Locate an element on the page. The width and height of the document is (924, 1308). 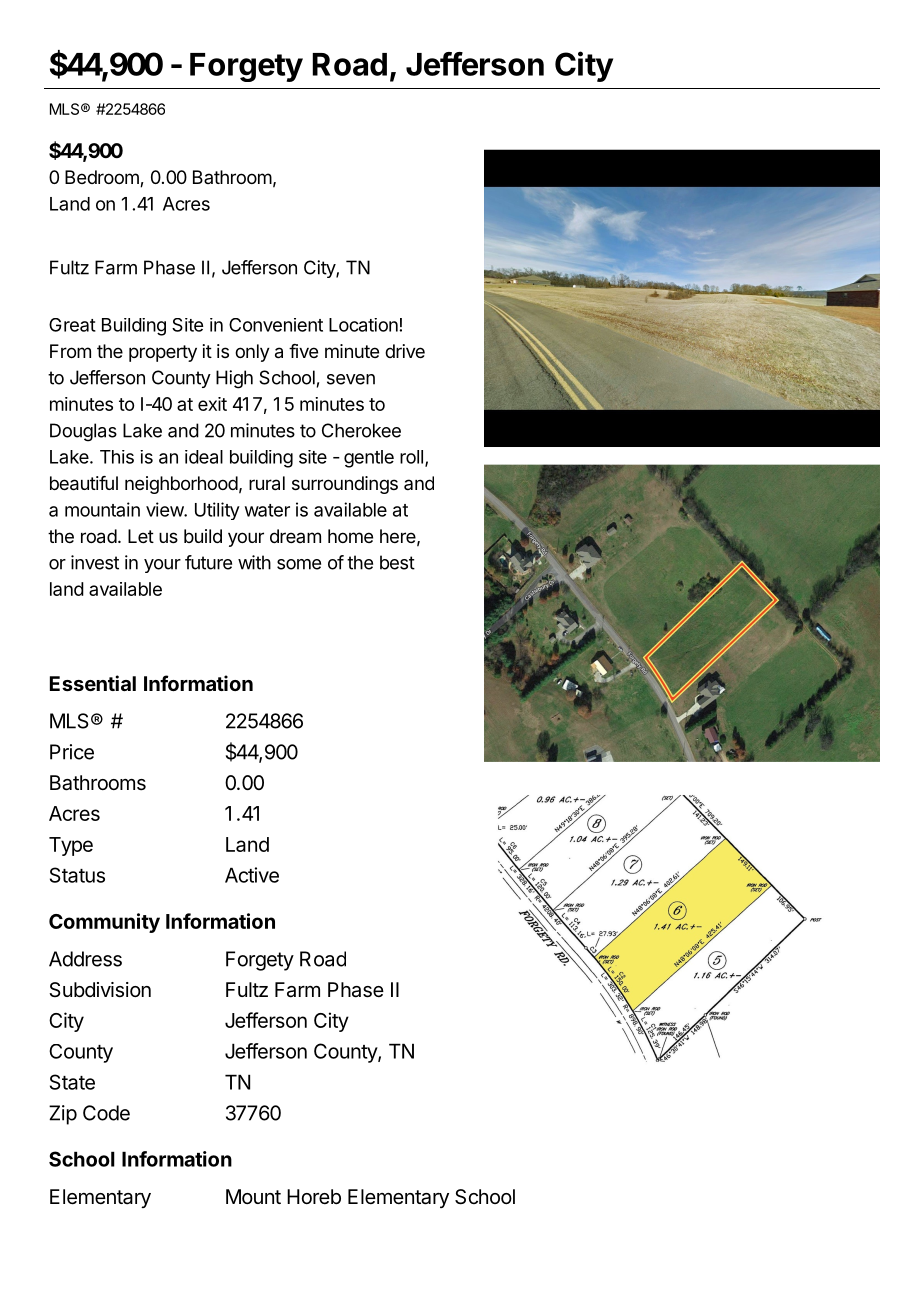
Horeb is located at coordinates (314, 1196).
